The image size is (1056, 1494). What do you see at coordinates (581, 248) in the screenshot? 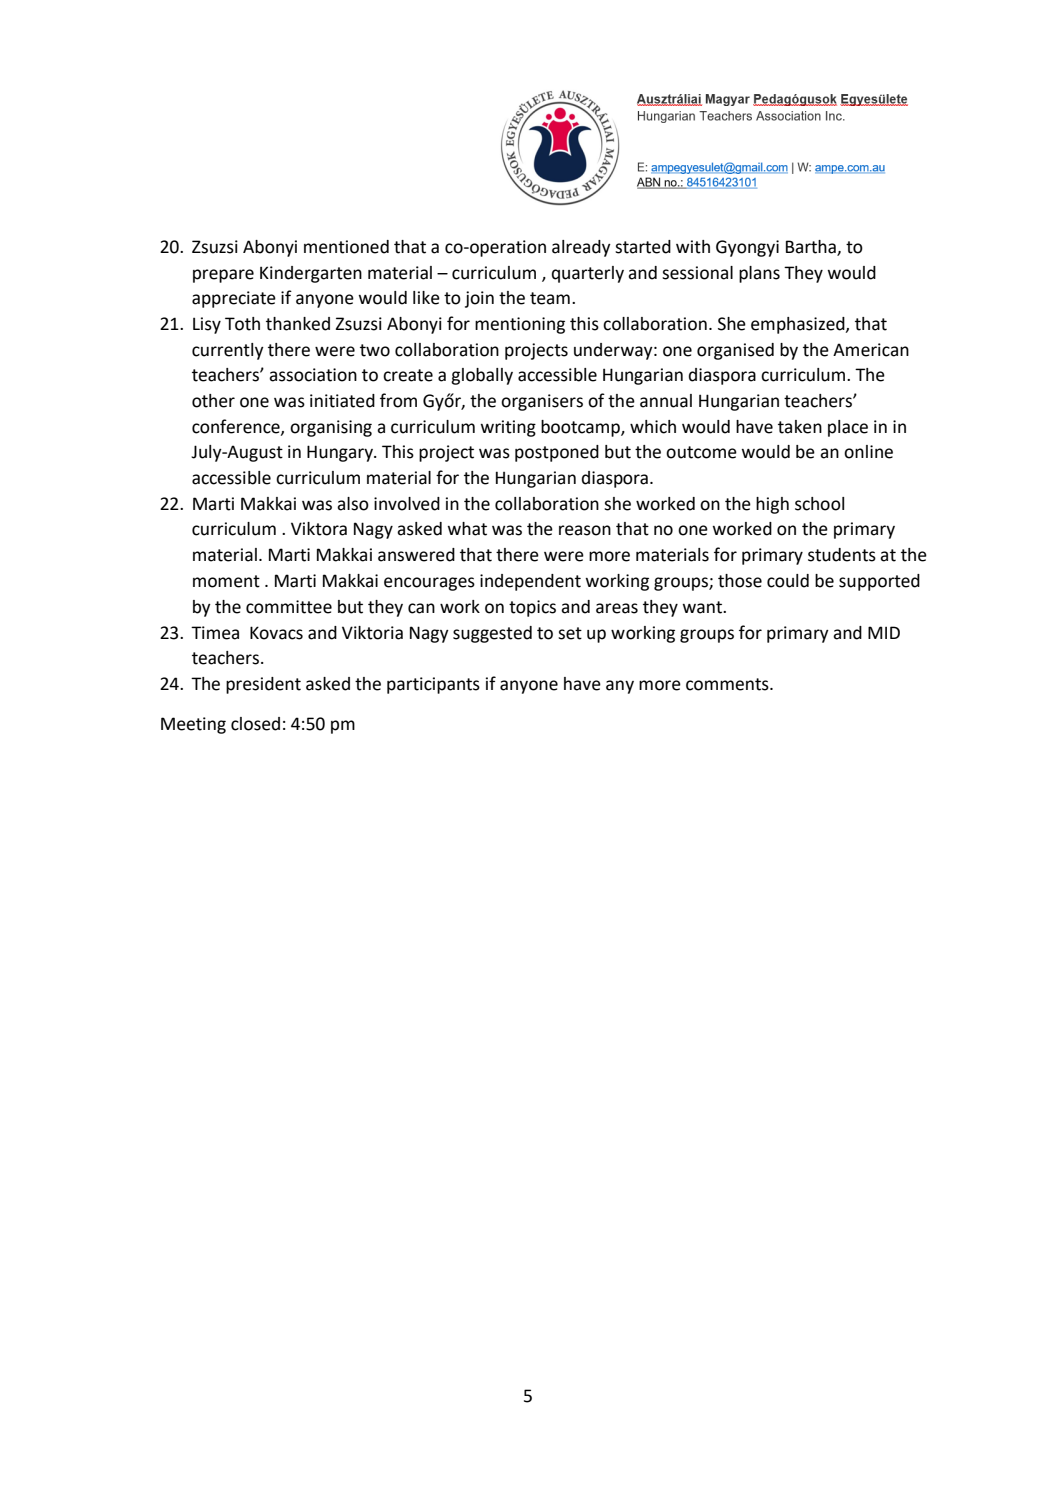
I see `already` at bounding box center [581, 248].
